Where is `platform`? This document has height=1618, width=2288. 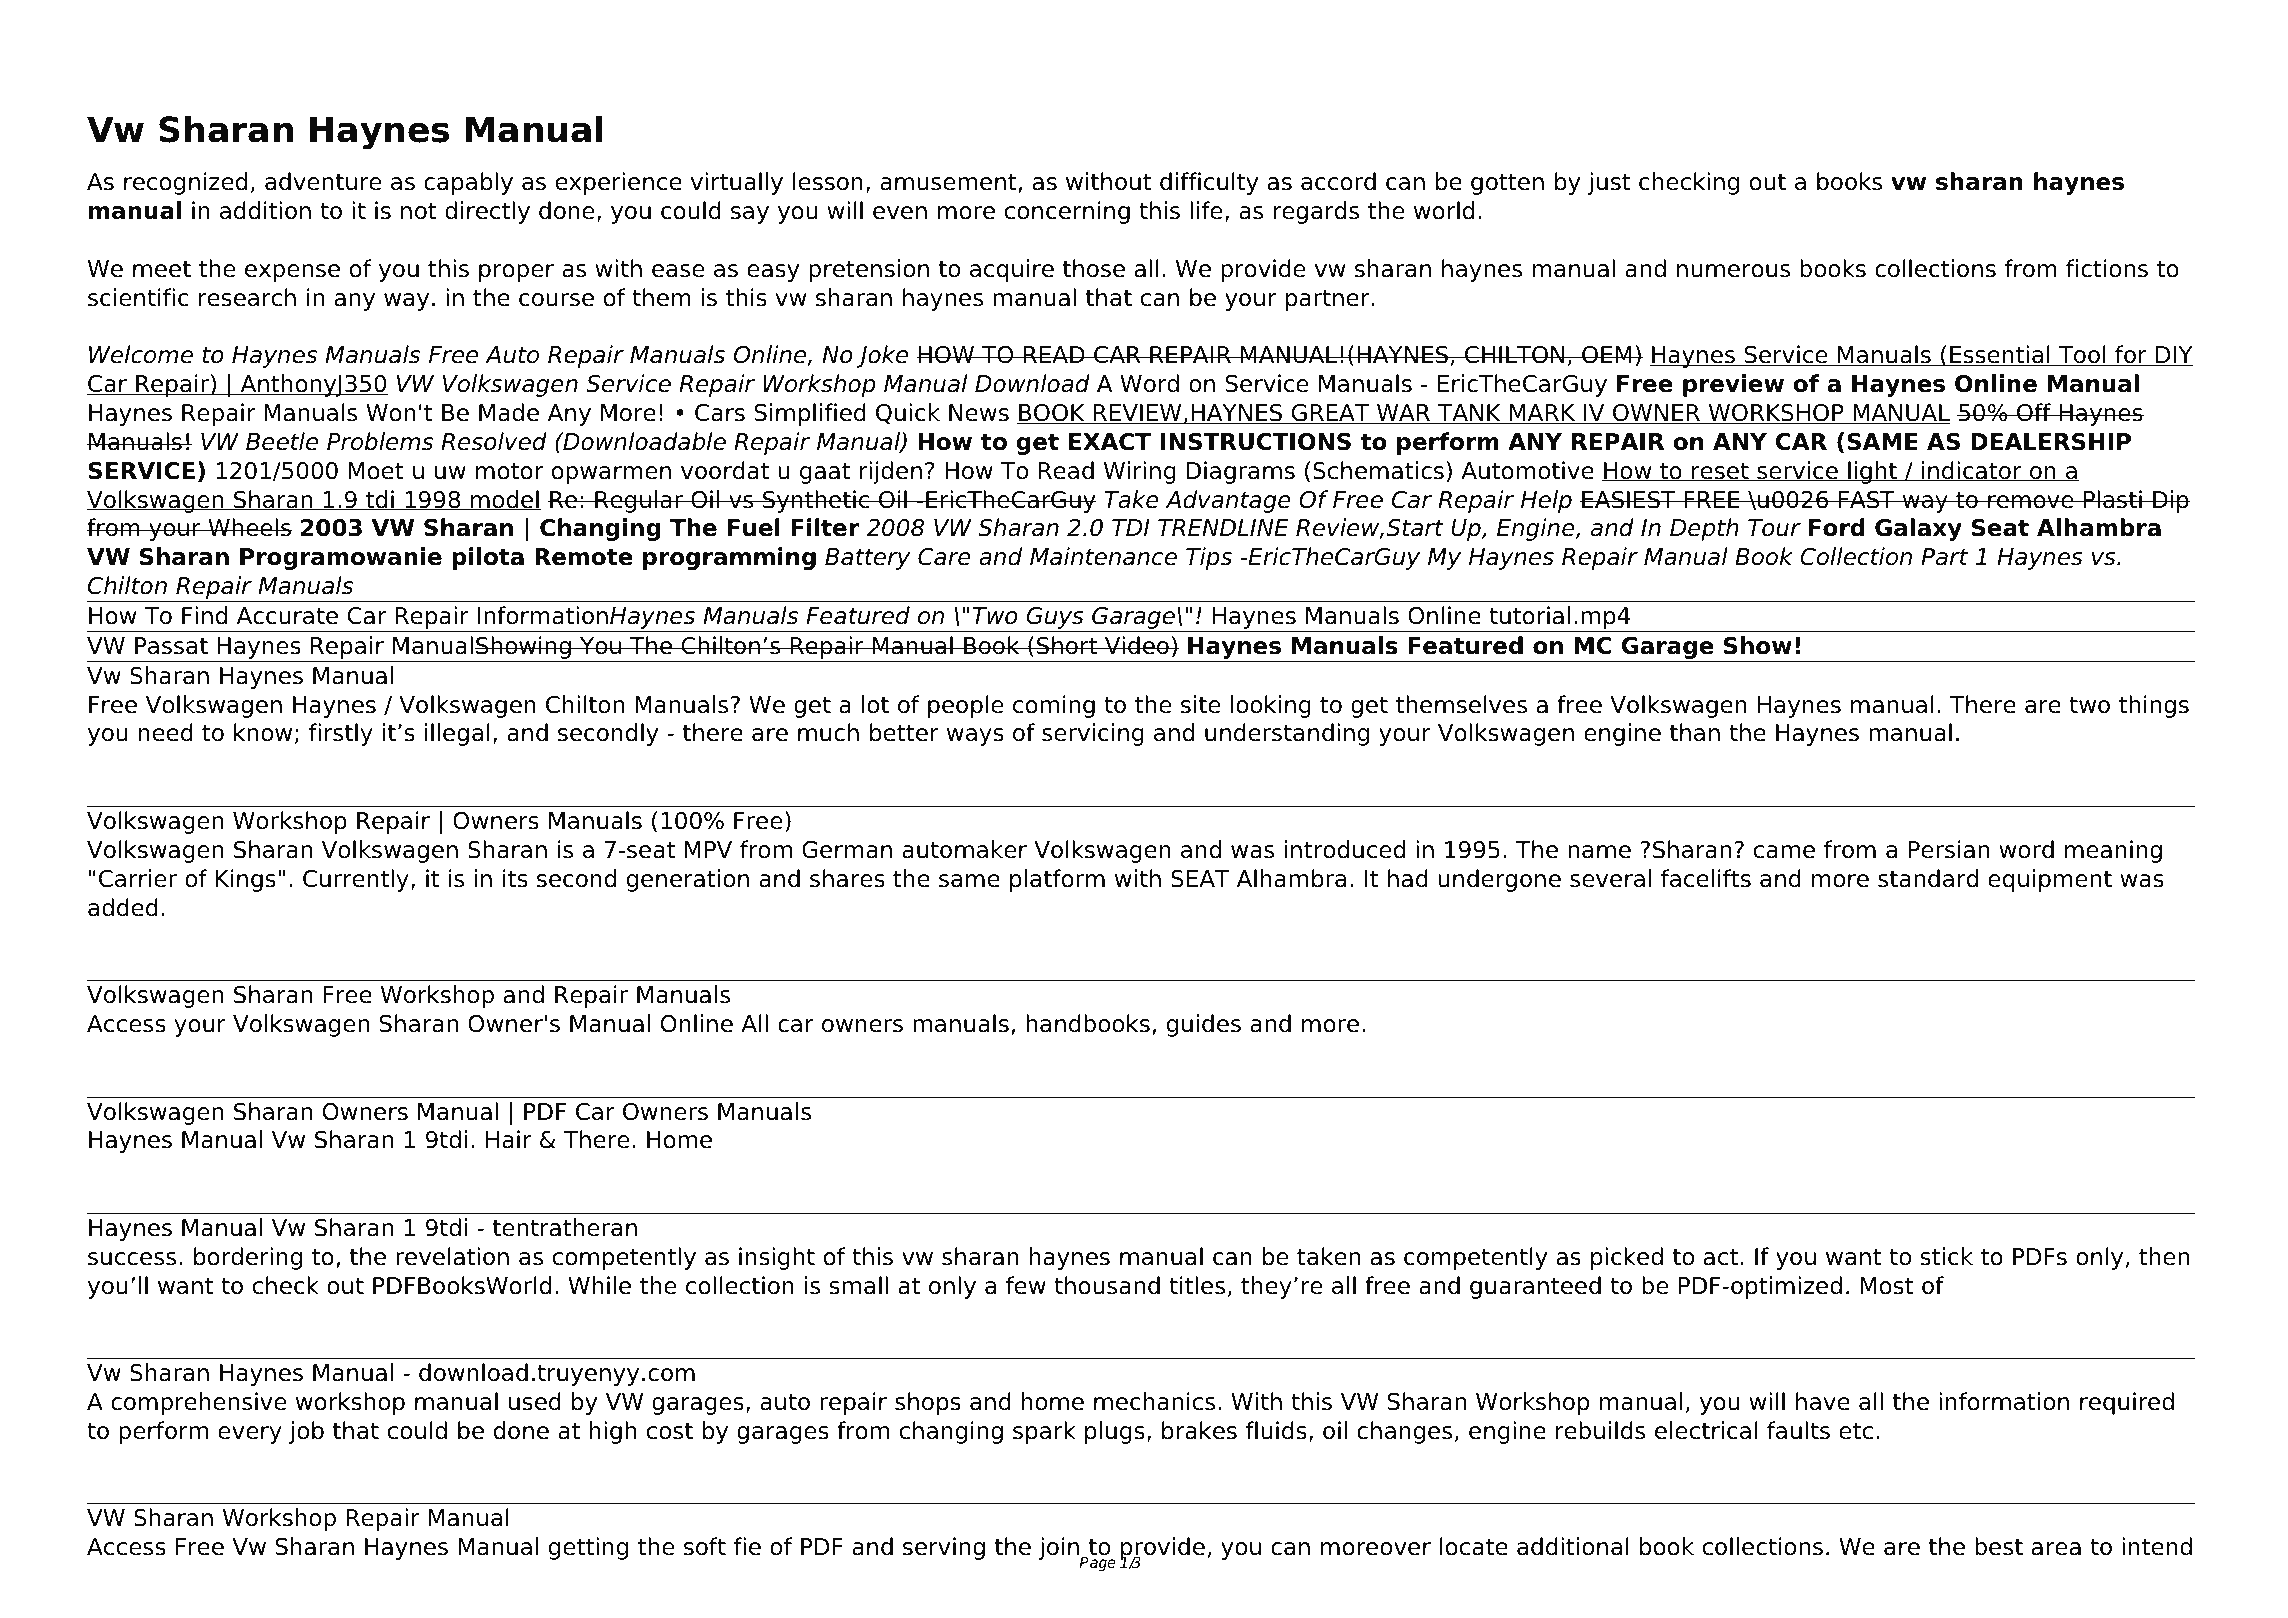 platform is located at coordinates (1057, 880).
